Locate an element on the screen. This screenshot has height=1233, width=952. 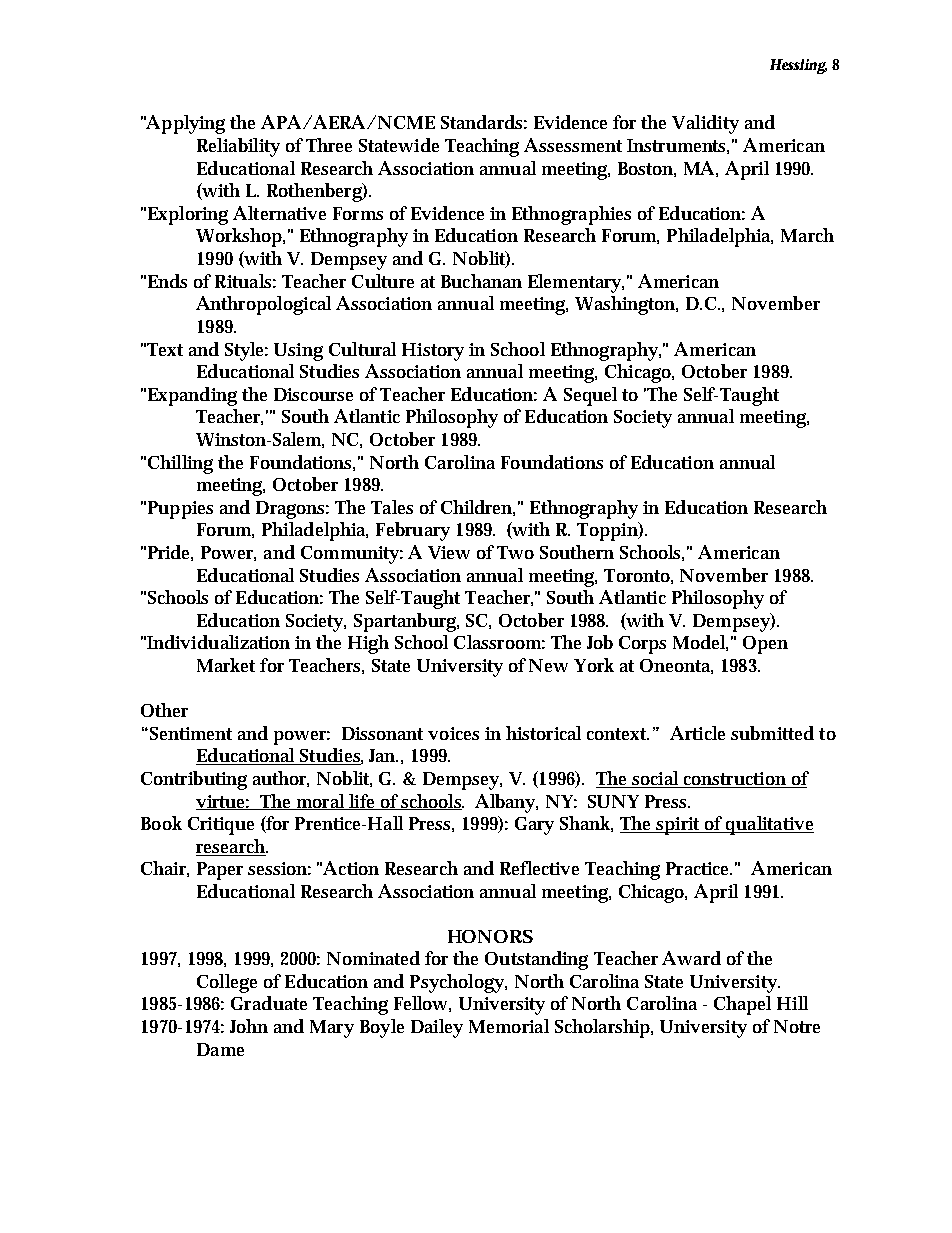
Market is located at coordinates (226, 665).
